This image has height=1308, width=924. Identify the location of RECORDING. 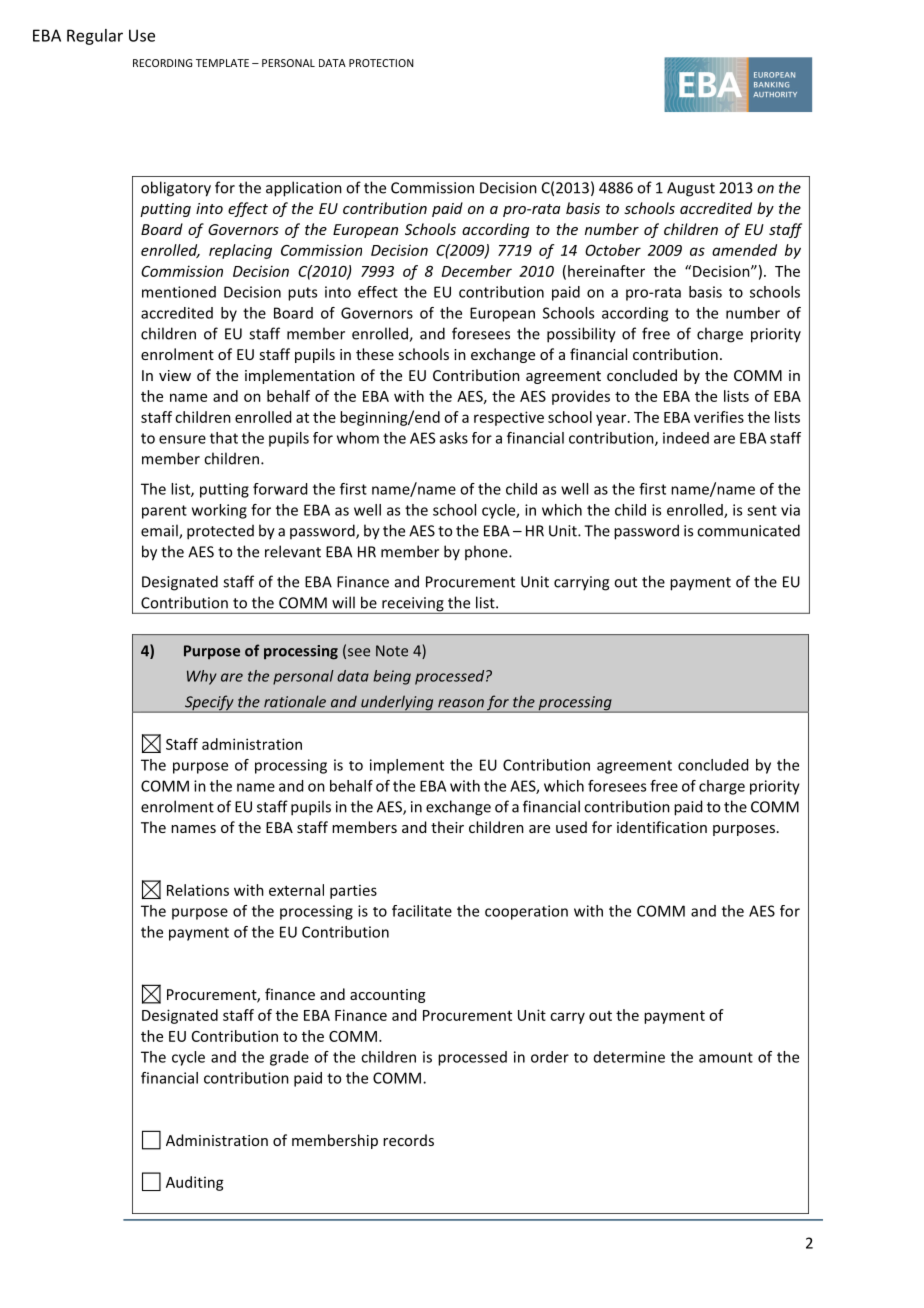
(162, 63).
